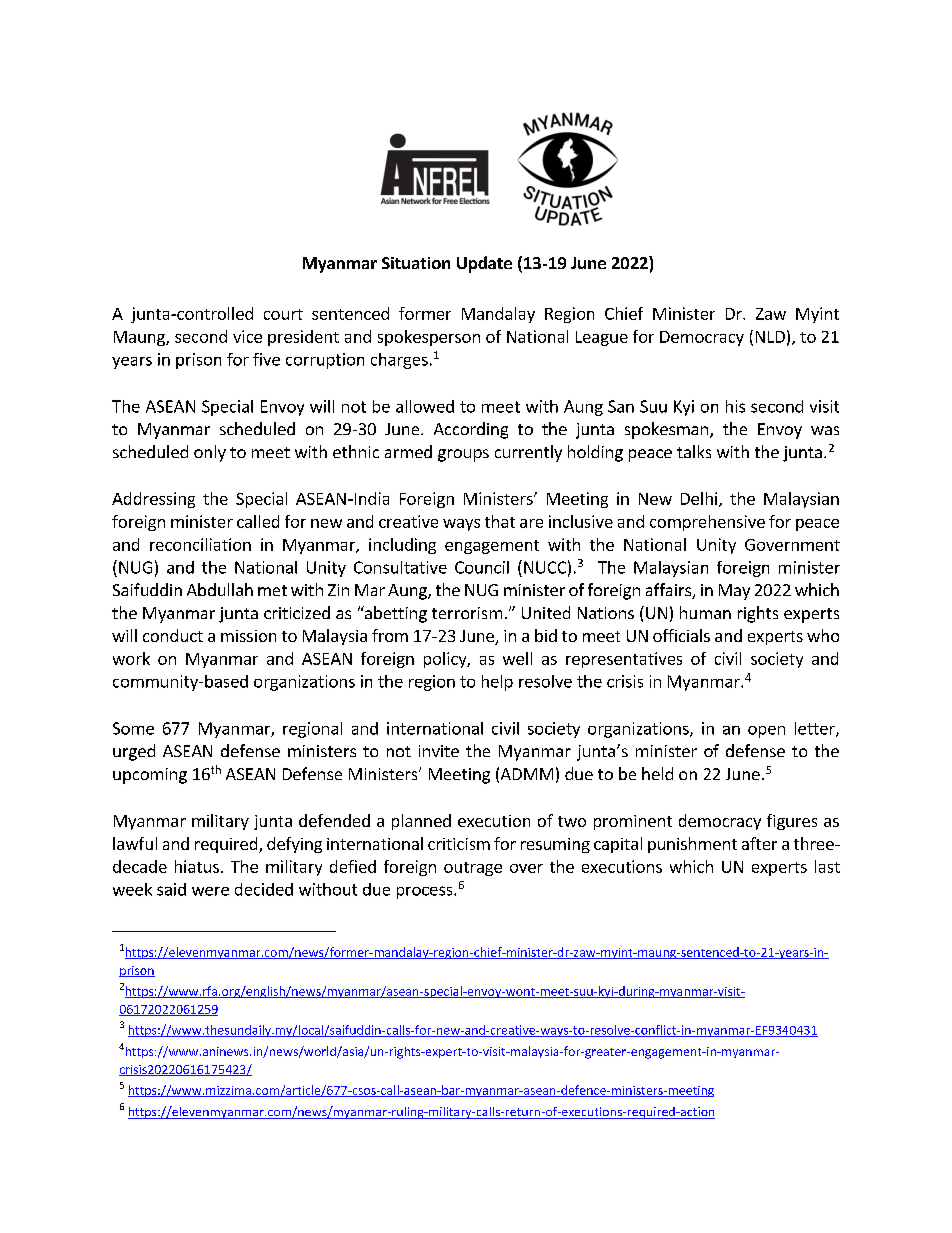 The width and height of the image is (952, 1233). I want to click on only, so click(210, 453).
